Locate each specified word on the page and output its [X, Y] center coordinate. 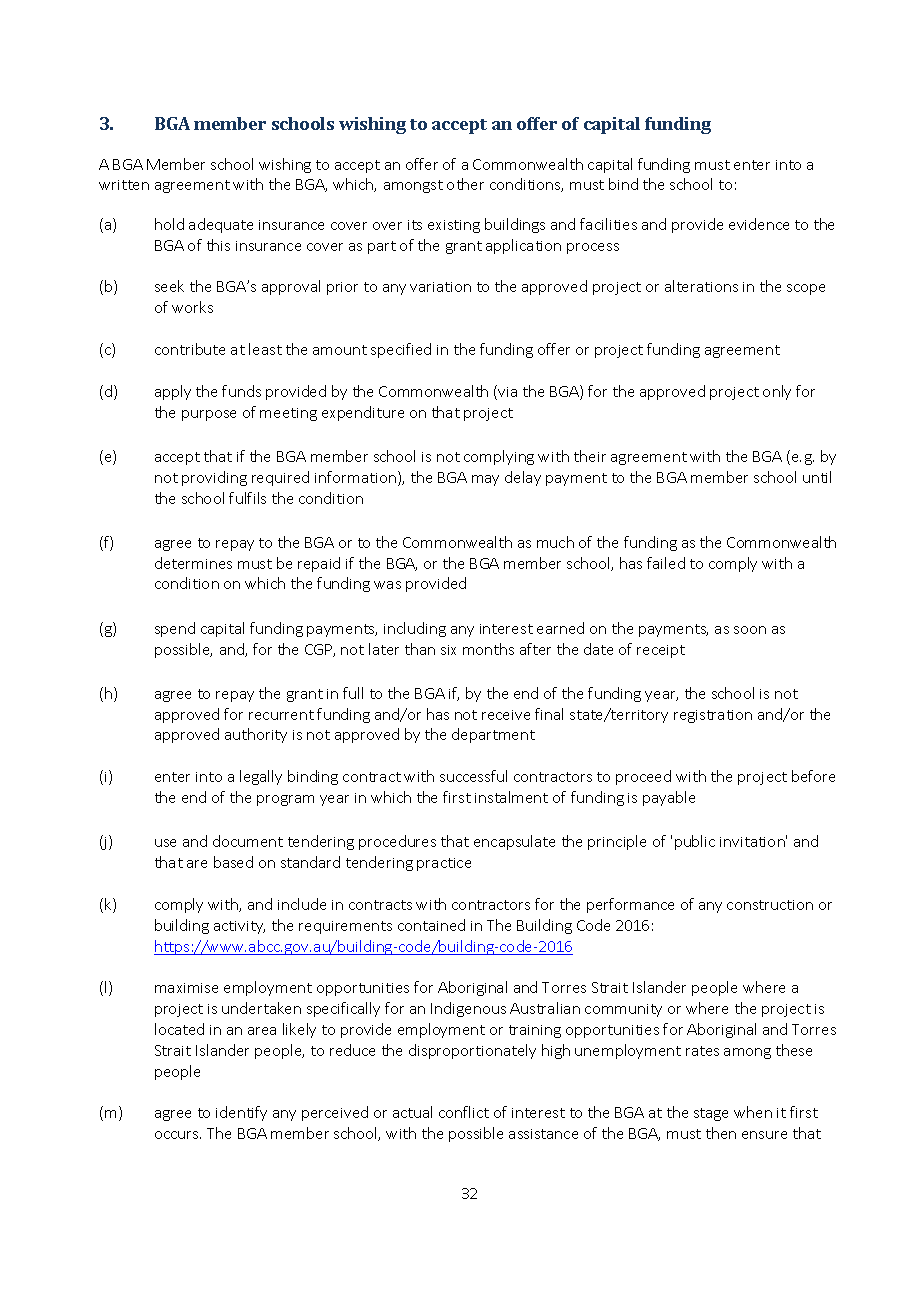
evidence [759, 224]
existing [454, 226]
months [488, 649]
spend [175, 629]
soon [750, 630]
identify [241, 1113]
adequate [221, 225]
